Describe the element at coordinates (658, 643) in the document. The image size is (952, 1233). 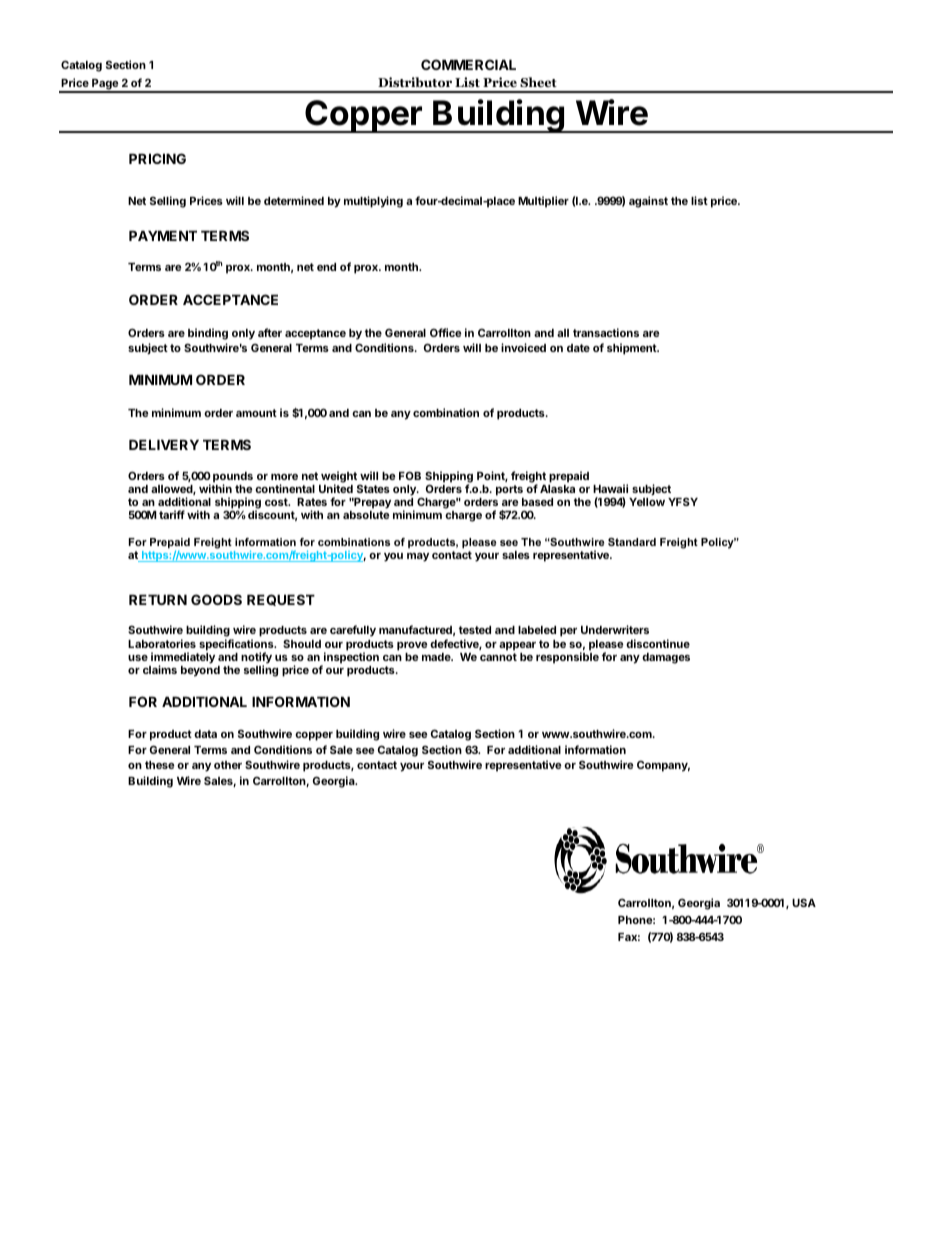
I see `discontinue` at that location.
